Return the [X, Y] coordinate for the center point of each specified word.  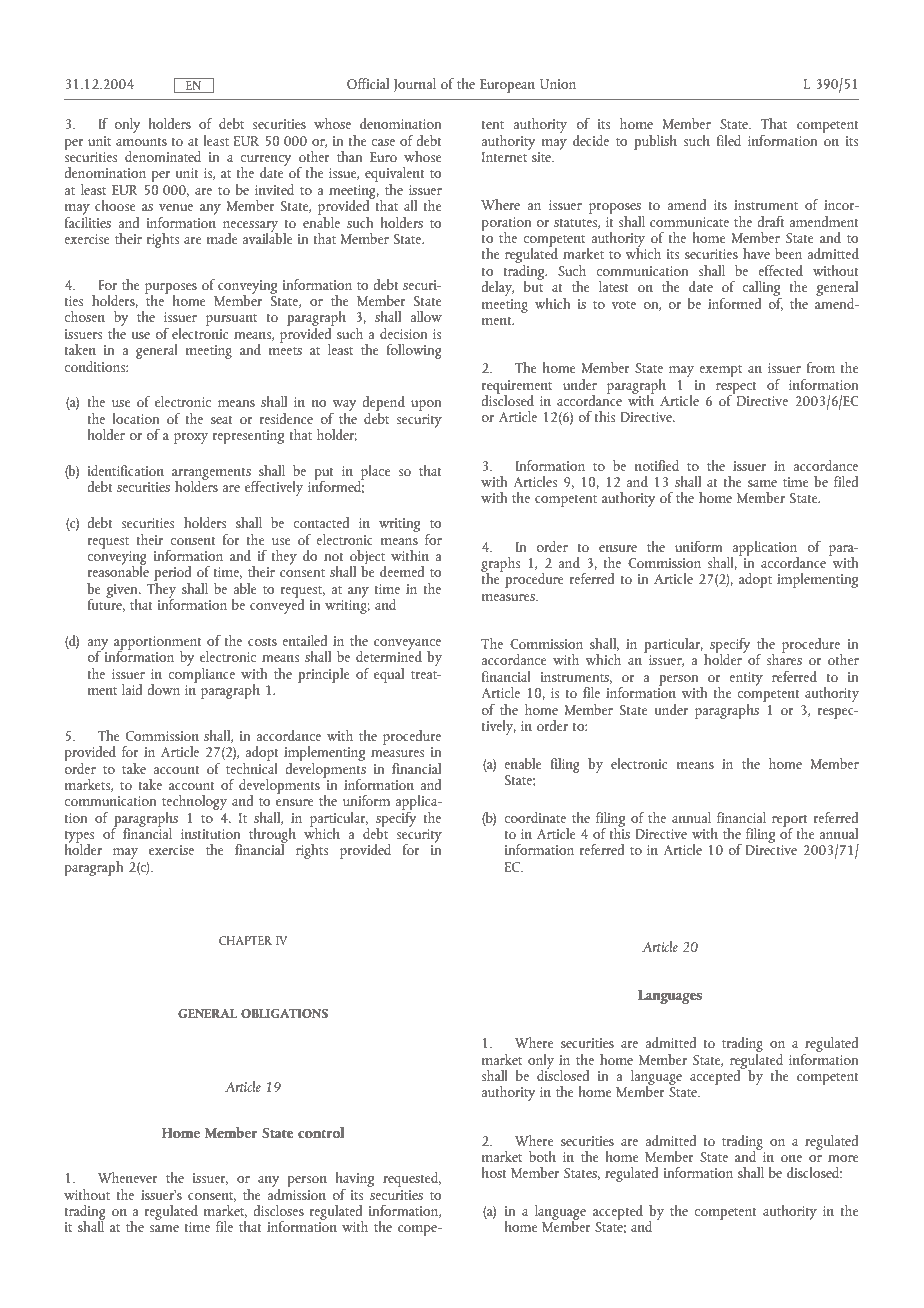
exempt [720, 371]
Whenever [128, 1177]
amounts [141, 142]
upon [426, 405]
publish [655, 142]
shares [784, 658]
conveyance [407, 645]
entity [746, 679]
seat [222, 420]
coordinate [535, 817]
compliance [201, 674]
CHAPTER [245, 940]
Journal [414, 85]
